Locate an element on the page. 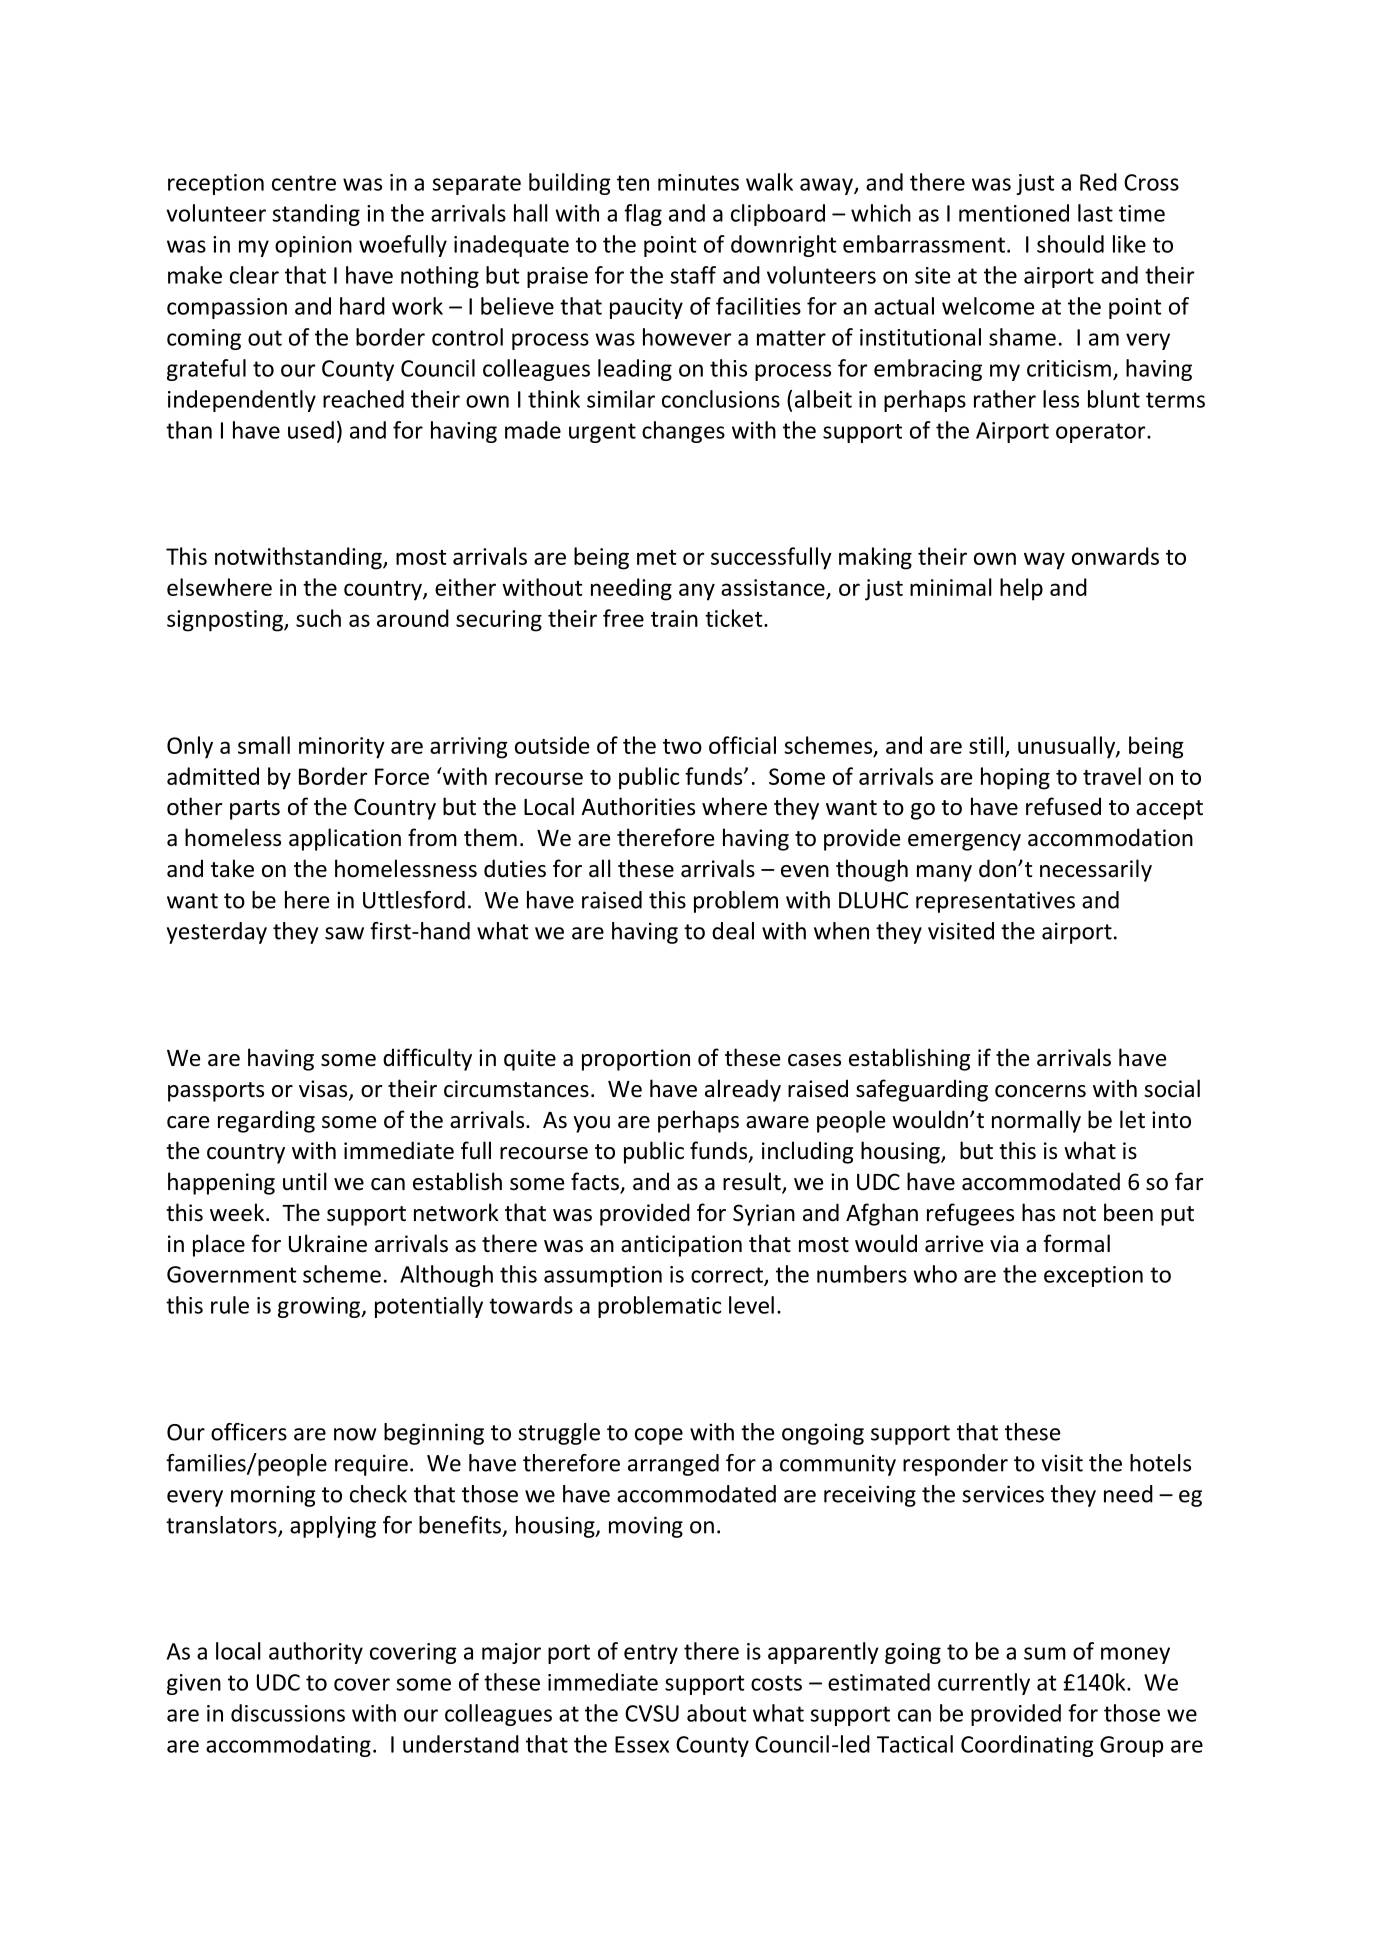 The image size is (1373, 1942). opinion is located at coordinates (313, 246).
